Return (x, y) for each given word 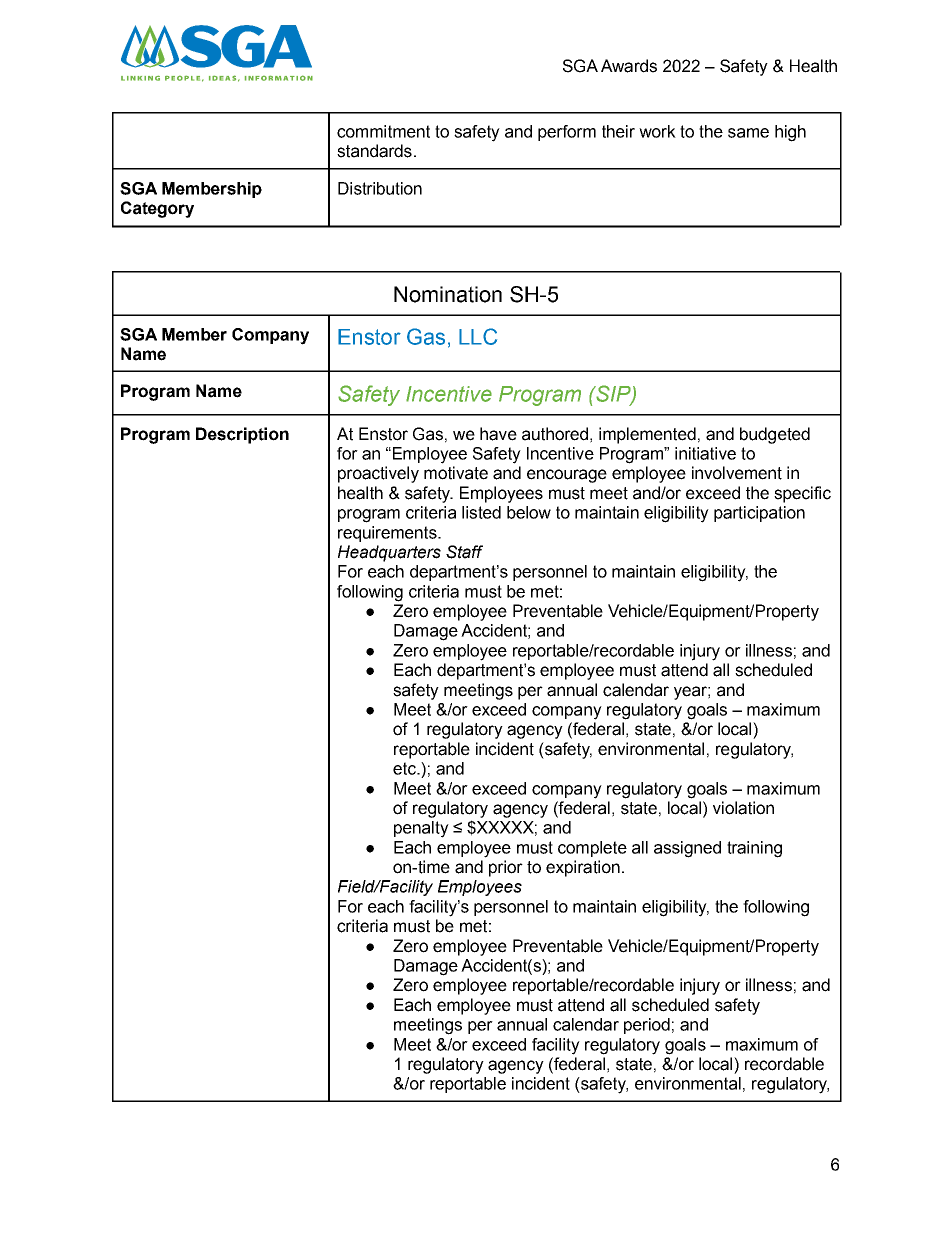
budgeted (775, 435)
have (498, 434)
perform (567, 133)
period (647, 1026)
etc (405, 768)
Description (242, 435)
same (748, 133)
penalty (421, 829)
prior (506, 868)
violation (743, 808)
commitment (383, 131)
